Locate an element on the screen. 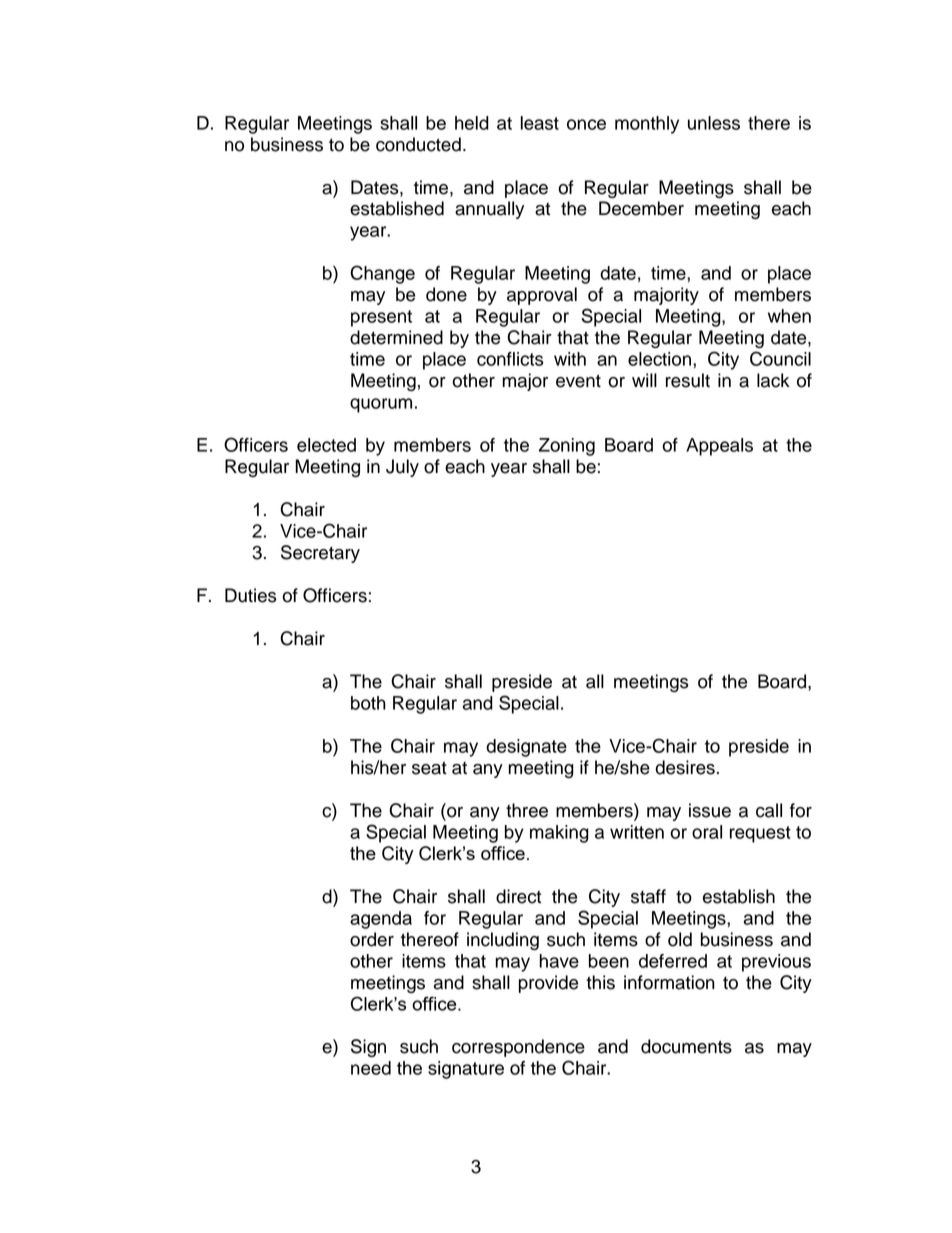 This screenshot has height=1233, width=952. Secretary is located at coordinates (320, 554).
